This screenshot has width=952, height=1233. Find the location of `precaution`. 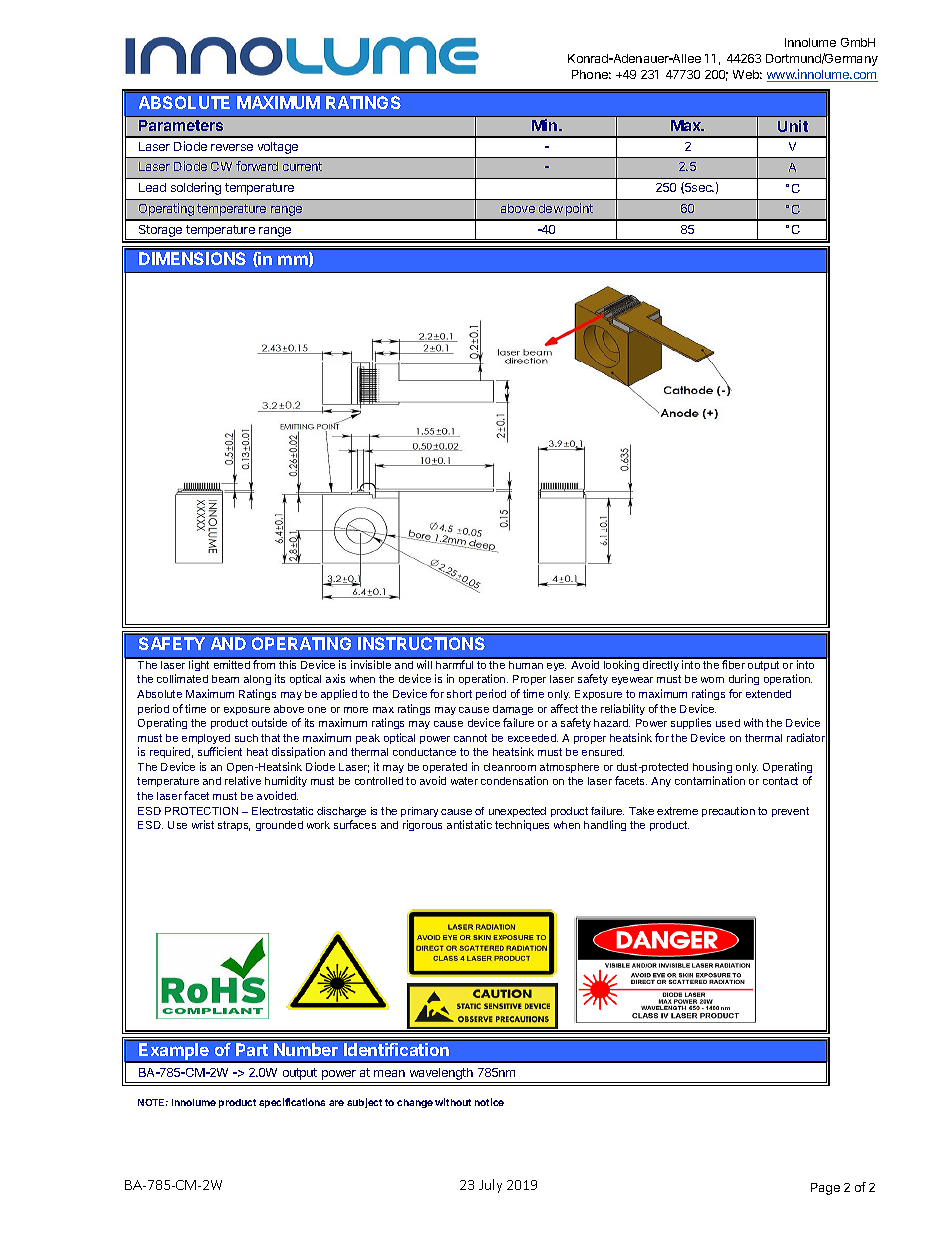

precaution is located at coordinates (728, 812).
